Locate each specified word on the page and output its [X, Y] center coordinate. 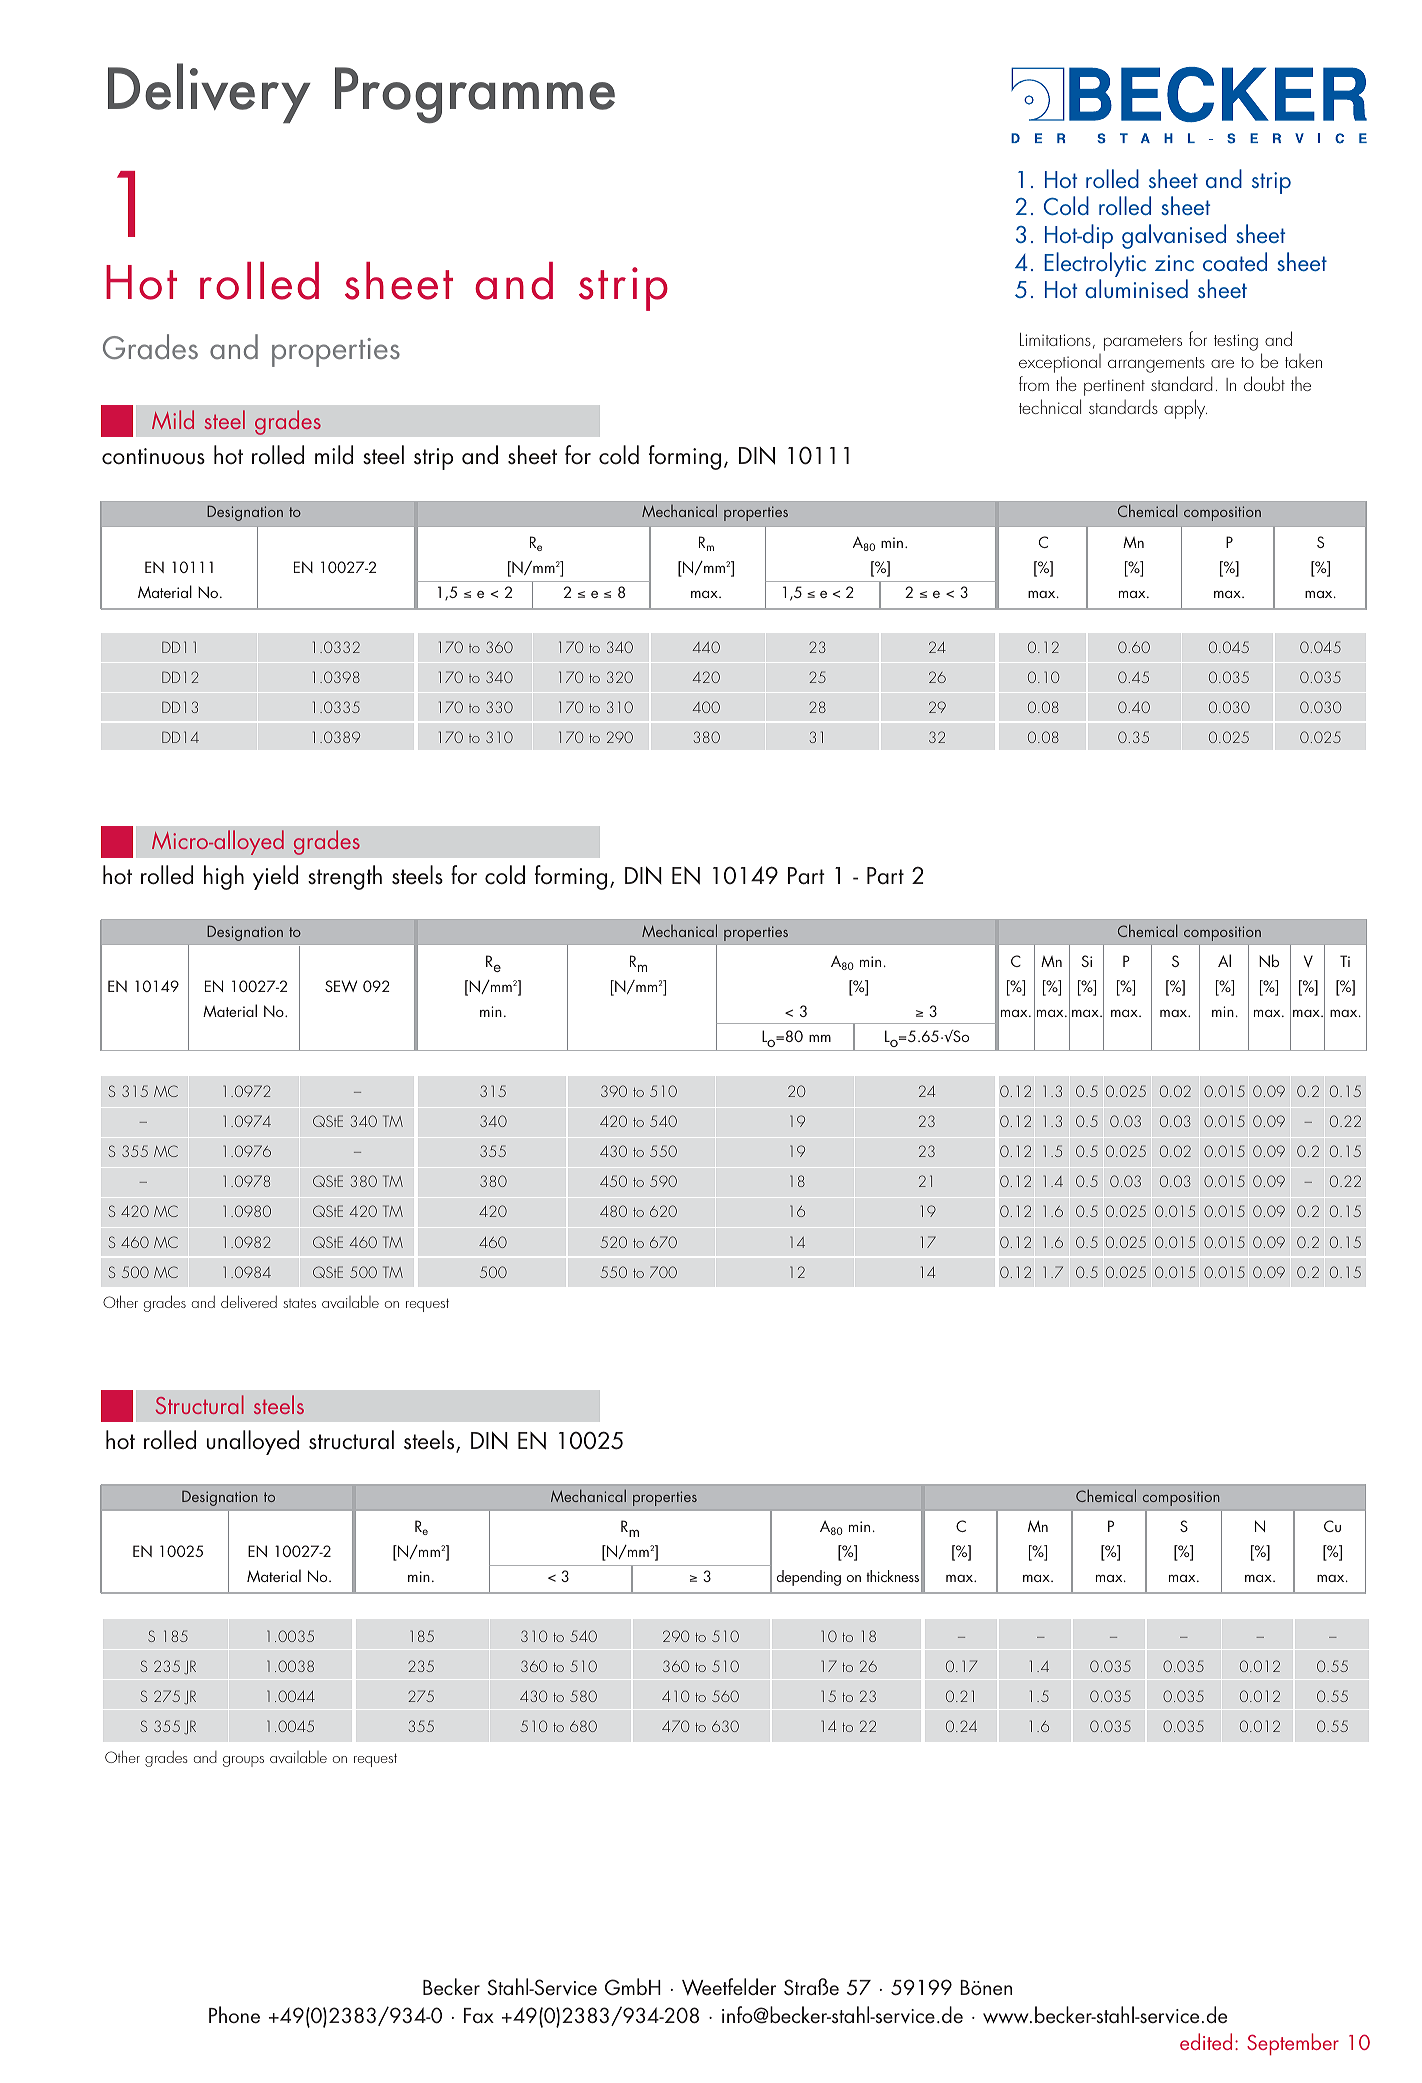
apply [1185, 409]
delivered [249, 1301]
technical [1050, 406]
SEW [341, 986]
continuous [153, 456]
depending [809, 1578]
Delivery [209, 93]
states [299, 1303]
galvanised [1174, 236]
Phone [234, 2015]
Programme [475, 95]
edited [1206, 2041]
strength [345, 877]
